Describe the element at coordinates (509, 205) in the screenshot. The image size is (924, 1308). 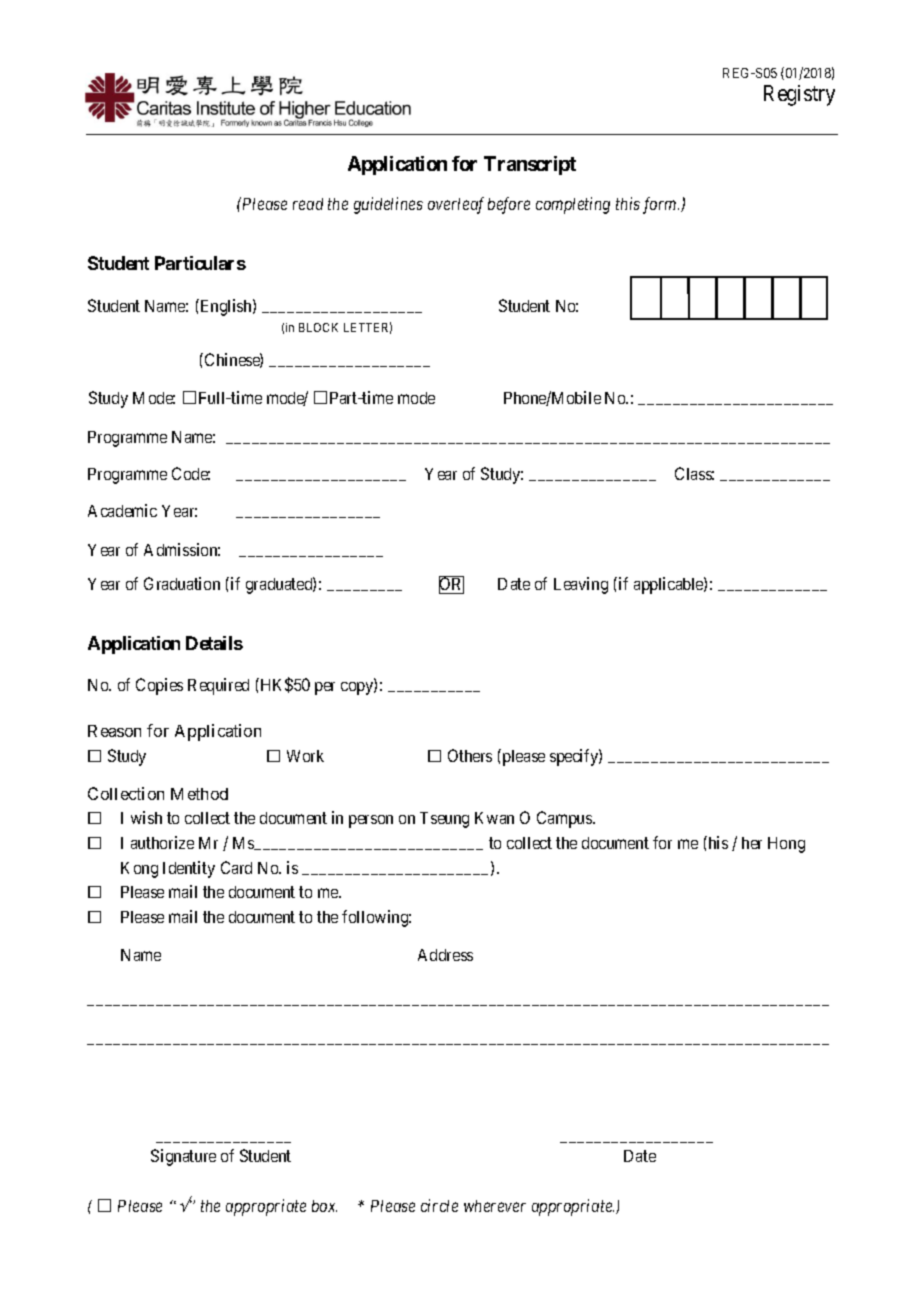
I see `before` at that location.
